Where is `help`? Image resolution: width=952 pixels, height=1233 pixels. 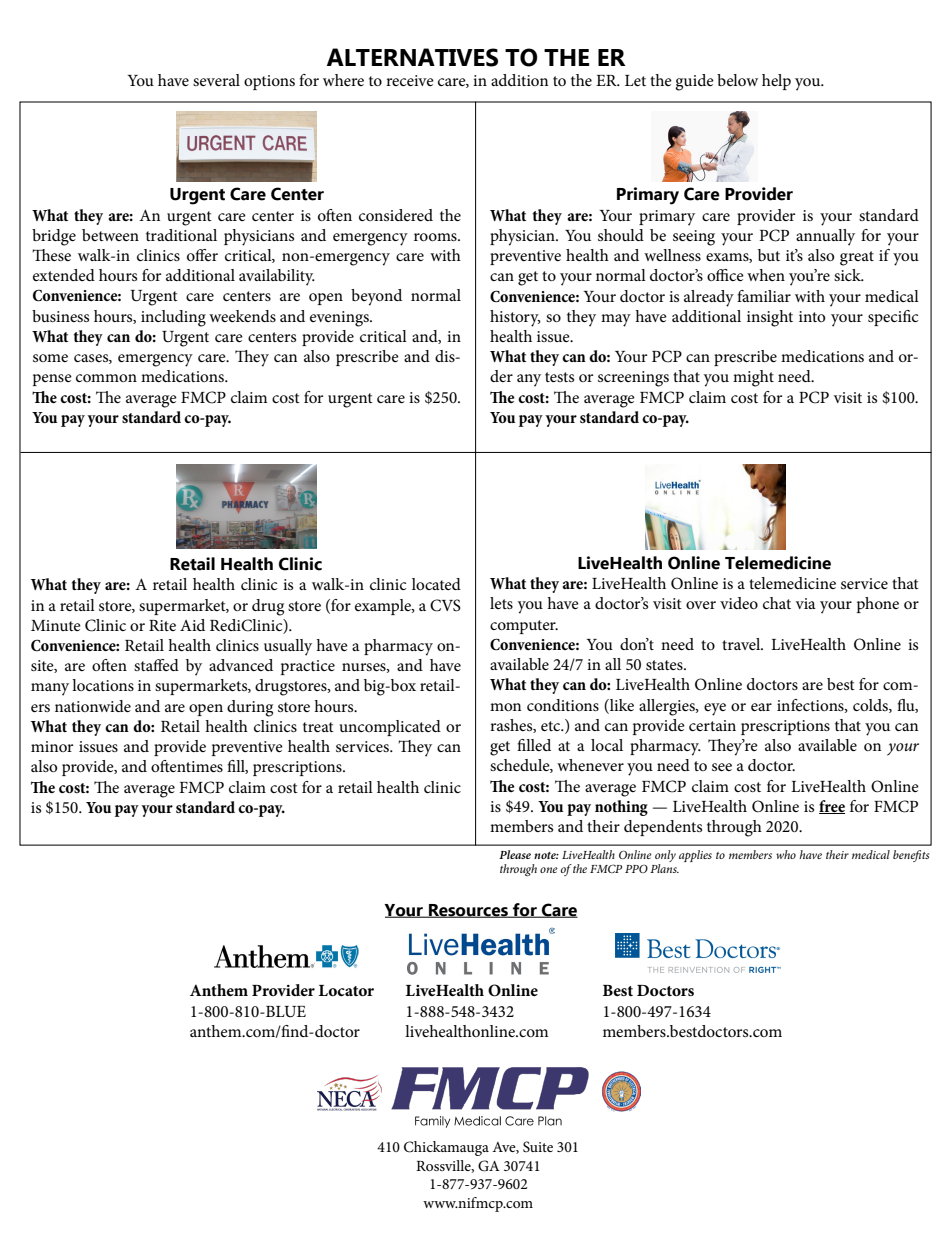 help is located at coordinates (776, 82).
